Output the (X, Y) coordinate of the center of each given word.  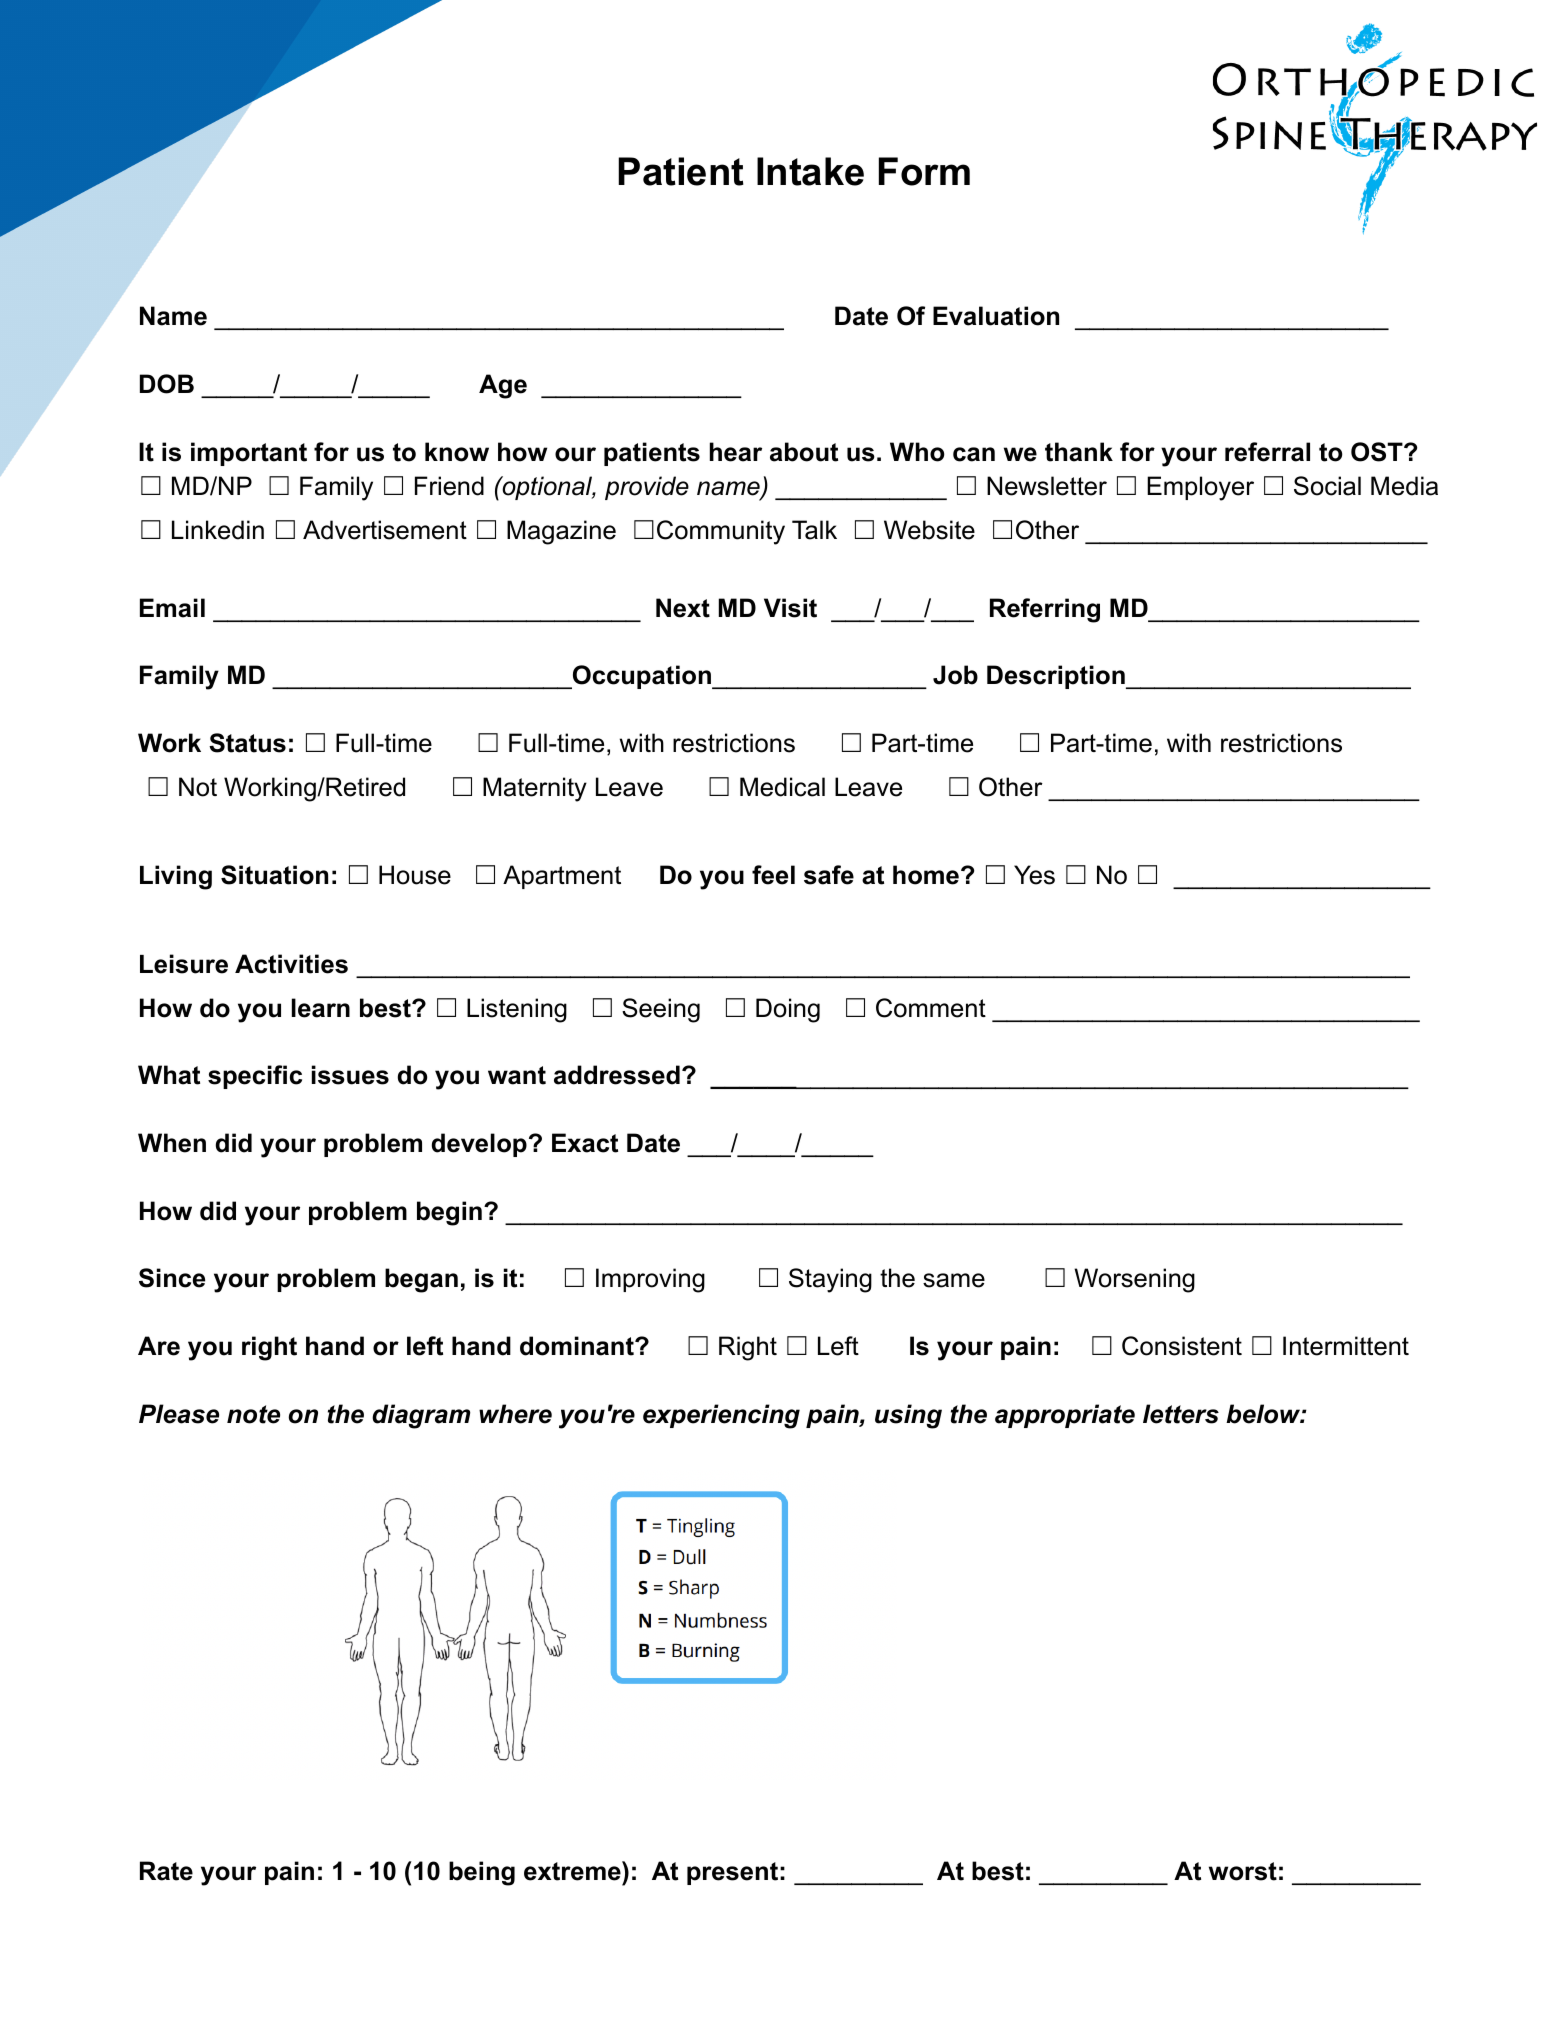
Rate (166, 1871)
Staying (830, 1280)
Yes (1034, 875)
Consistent (1182, 1346)
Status (247, 743)
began (421, 1280)
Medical (782, 787)
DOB (167, 384)
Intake (810, 171)
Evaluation (996, 316)
